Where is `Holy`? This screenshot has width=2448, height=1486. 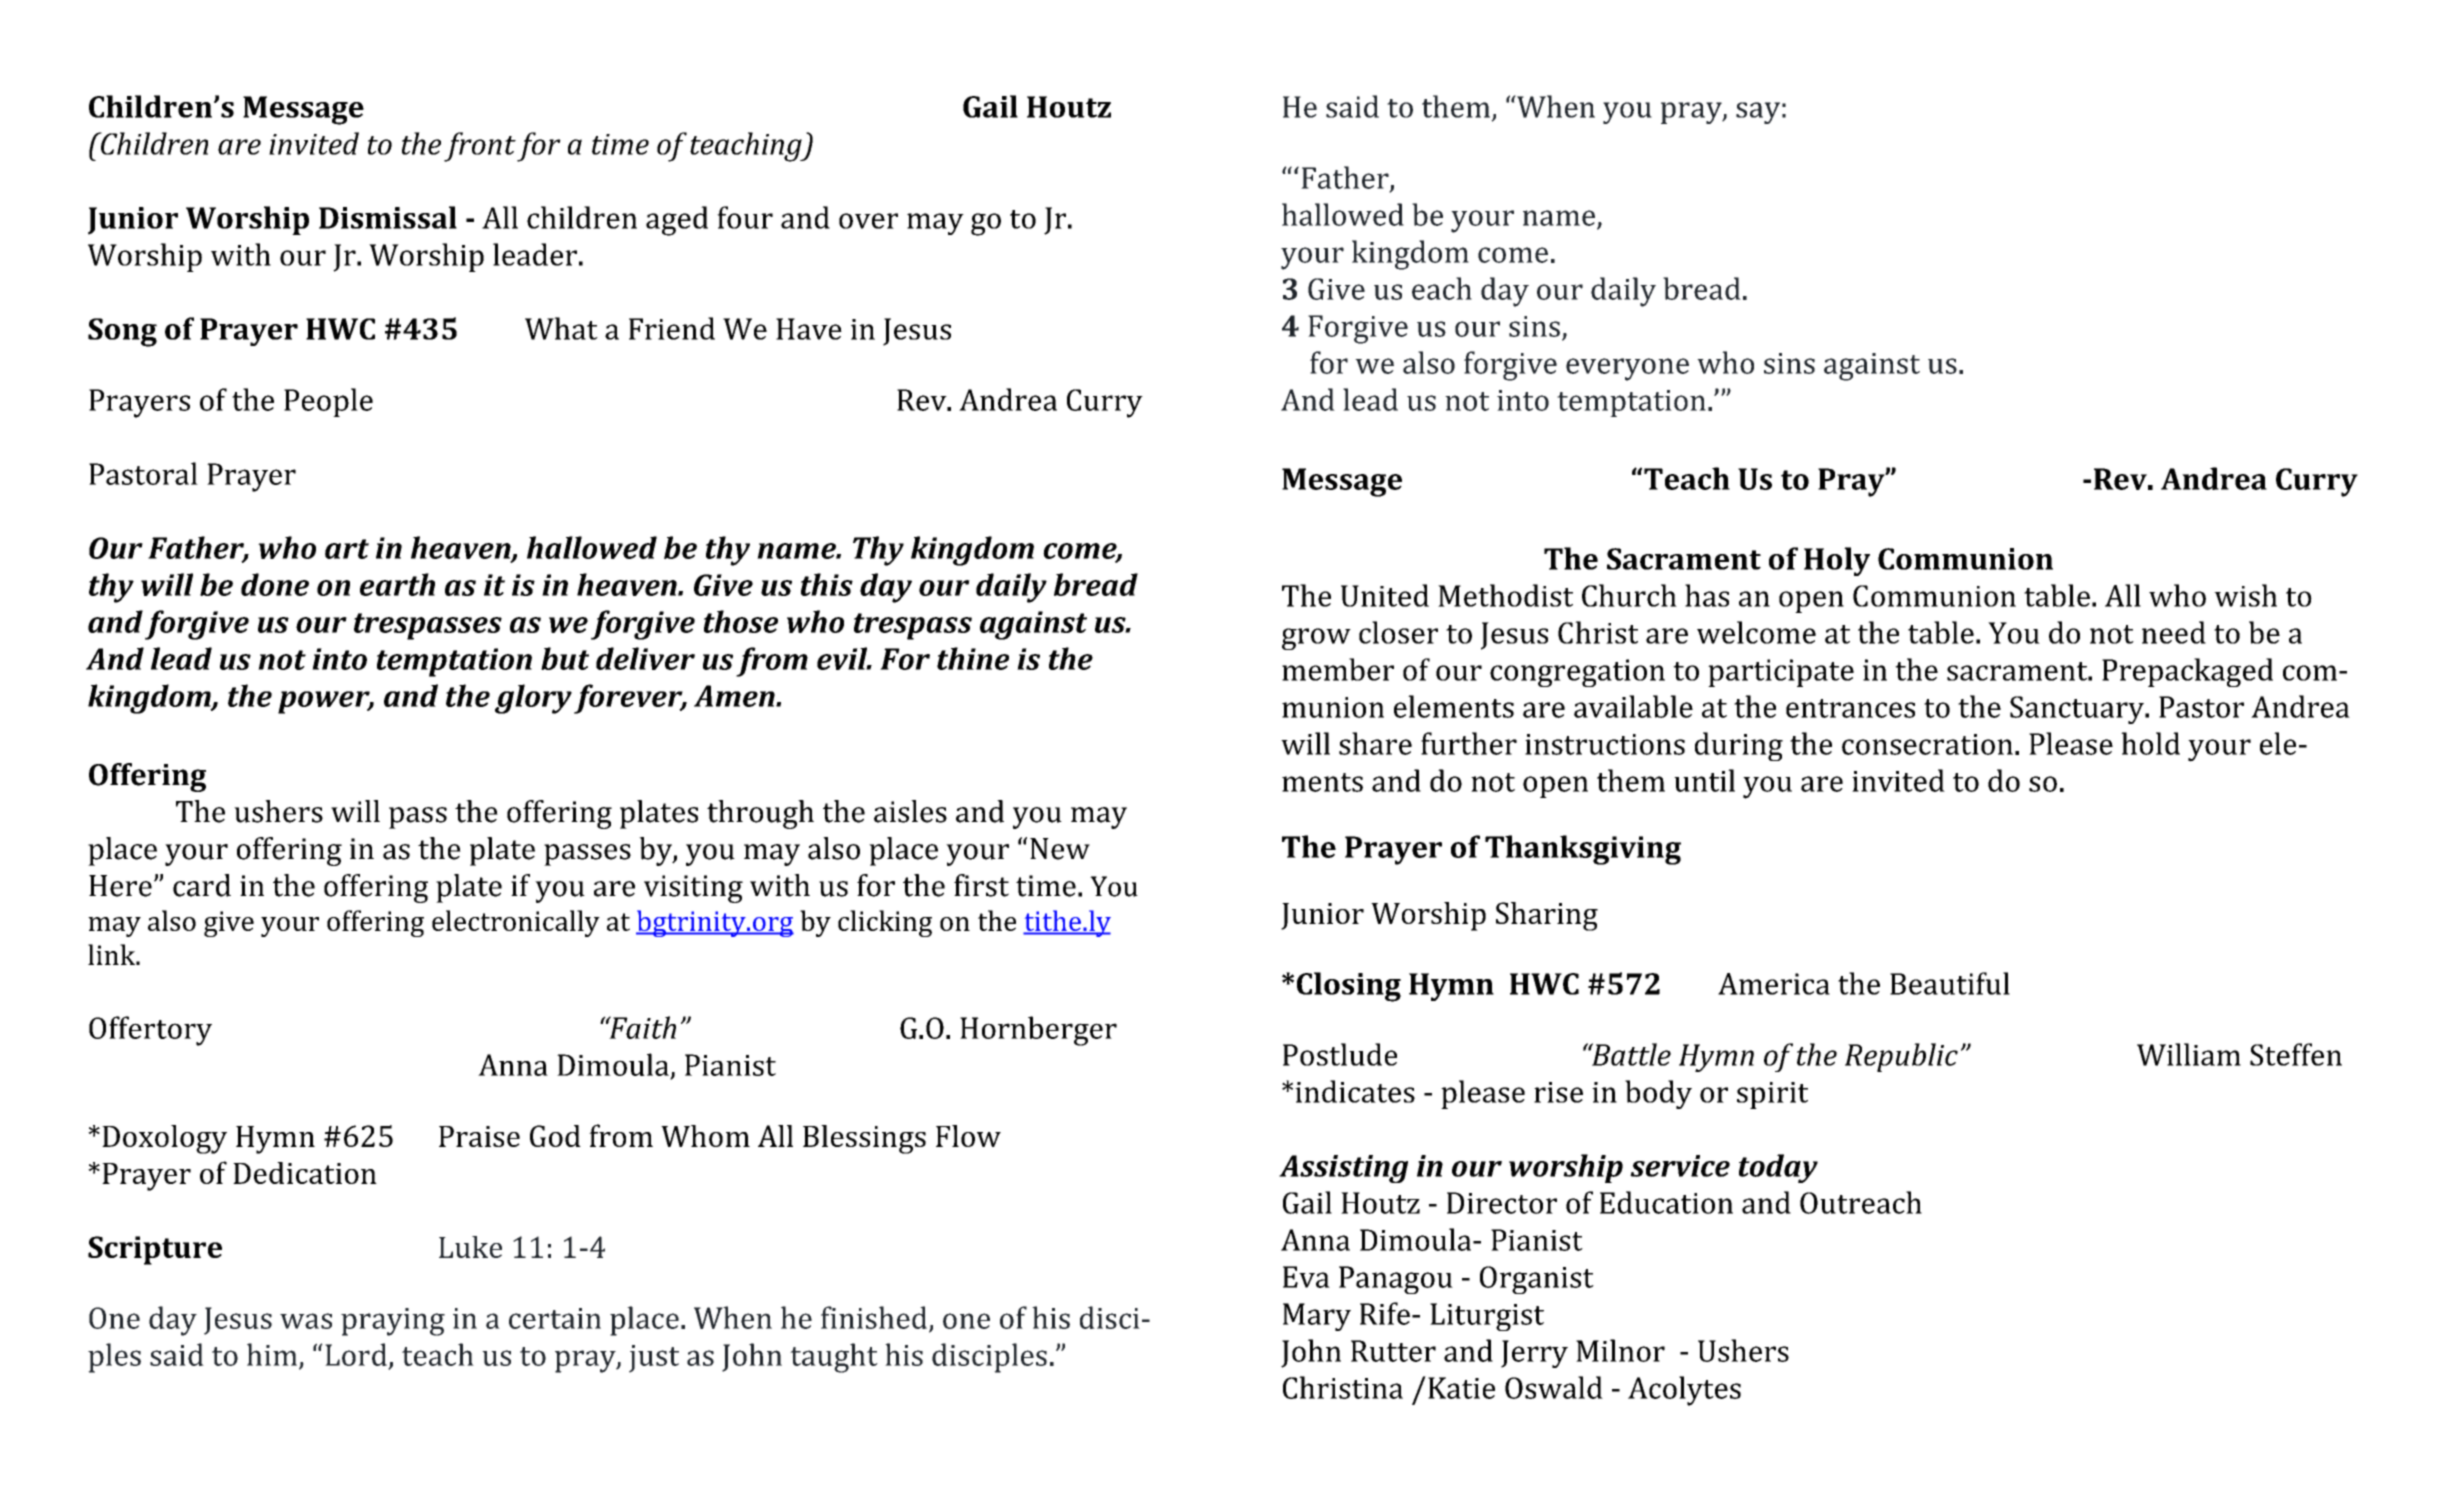 Holy is located at coordinates (1837, 561).
